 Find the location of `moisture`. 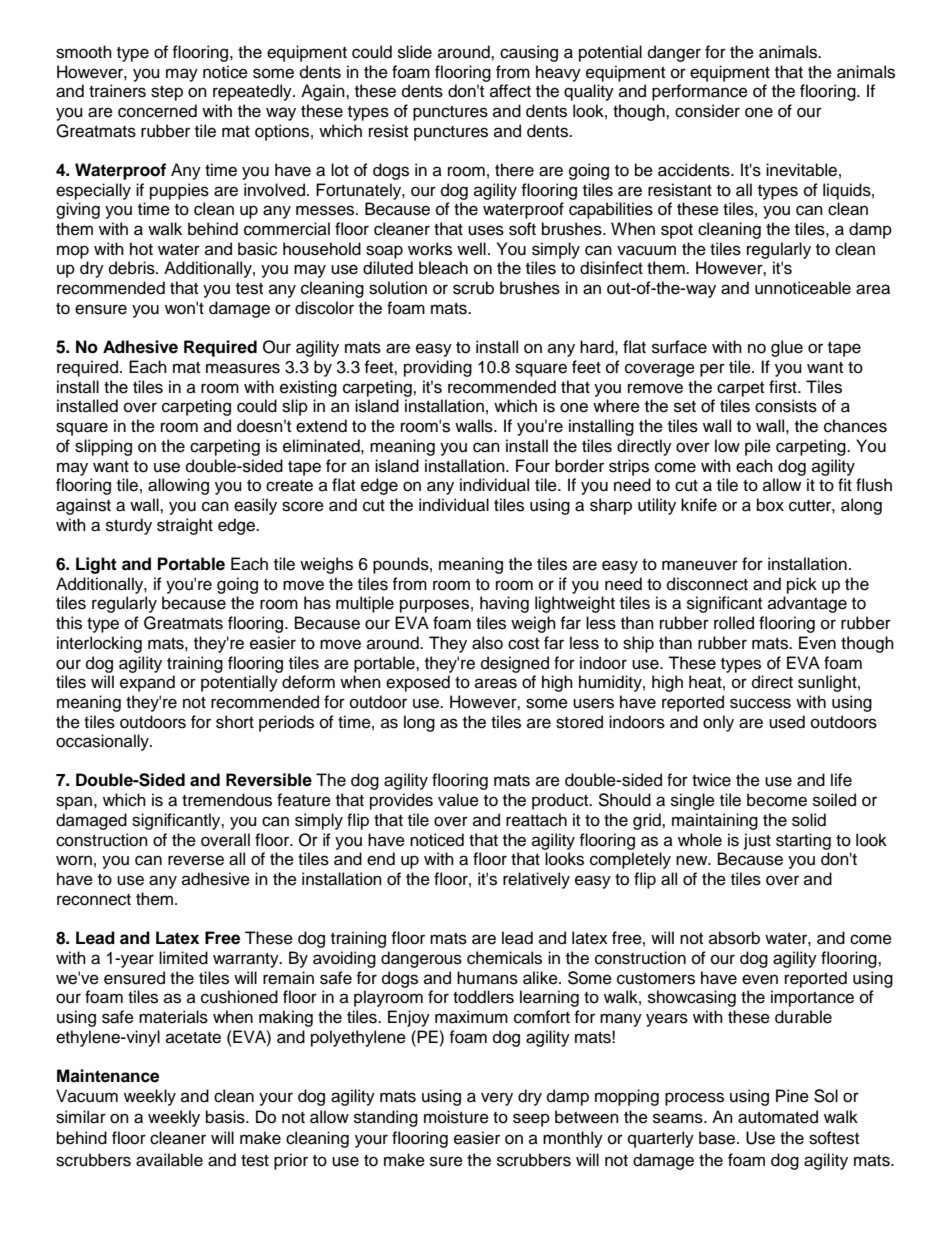

moisture is located at coordinates (456, 1117).
